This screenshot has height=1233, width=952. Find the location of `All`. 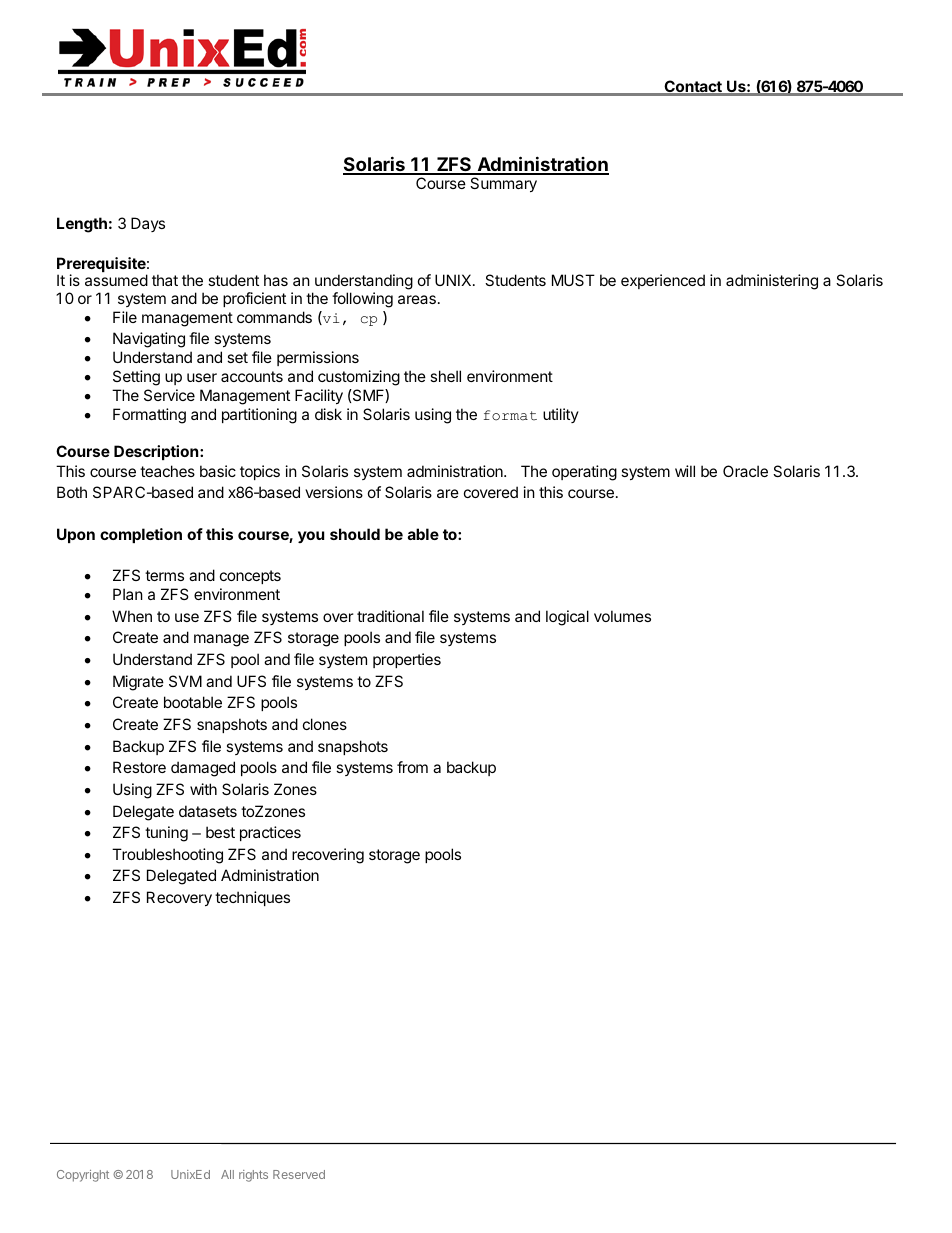

All is located at coordinates (227, 1174).
